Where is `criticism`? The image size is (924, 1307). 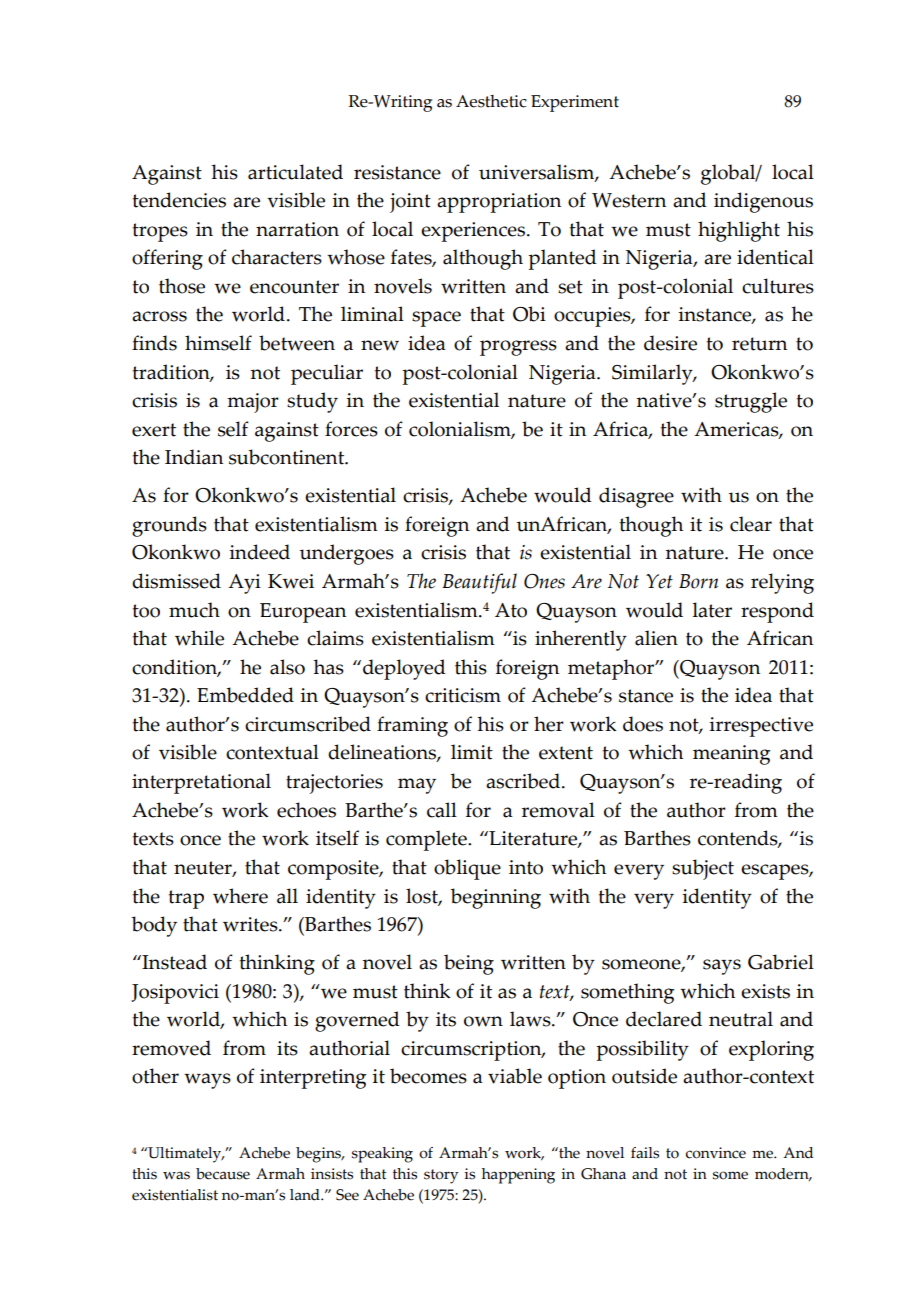
criticism is located at coordinates (463, 695).
